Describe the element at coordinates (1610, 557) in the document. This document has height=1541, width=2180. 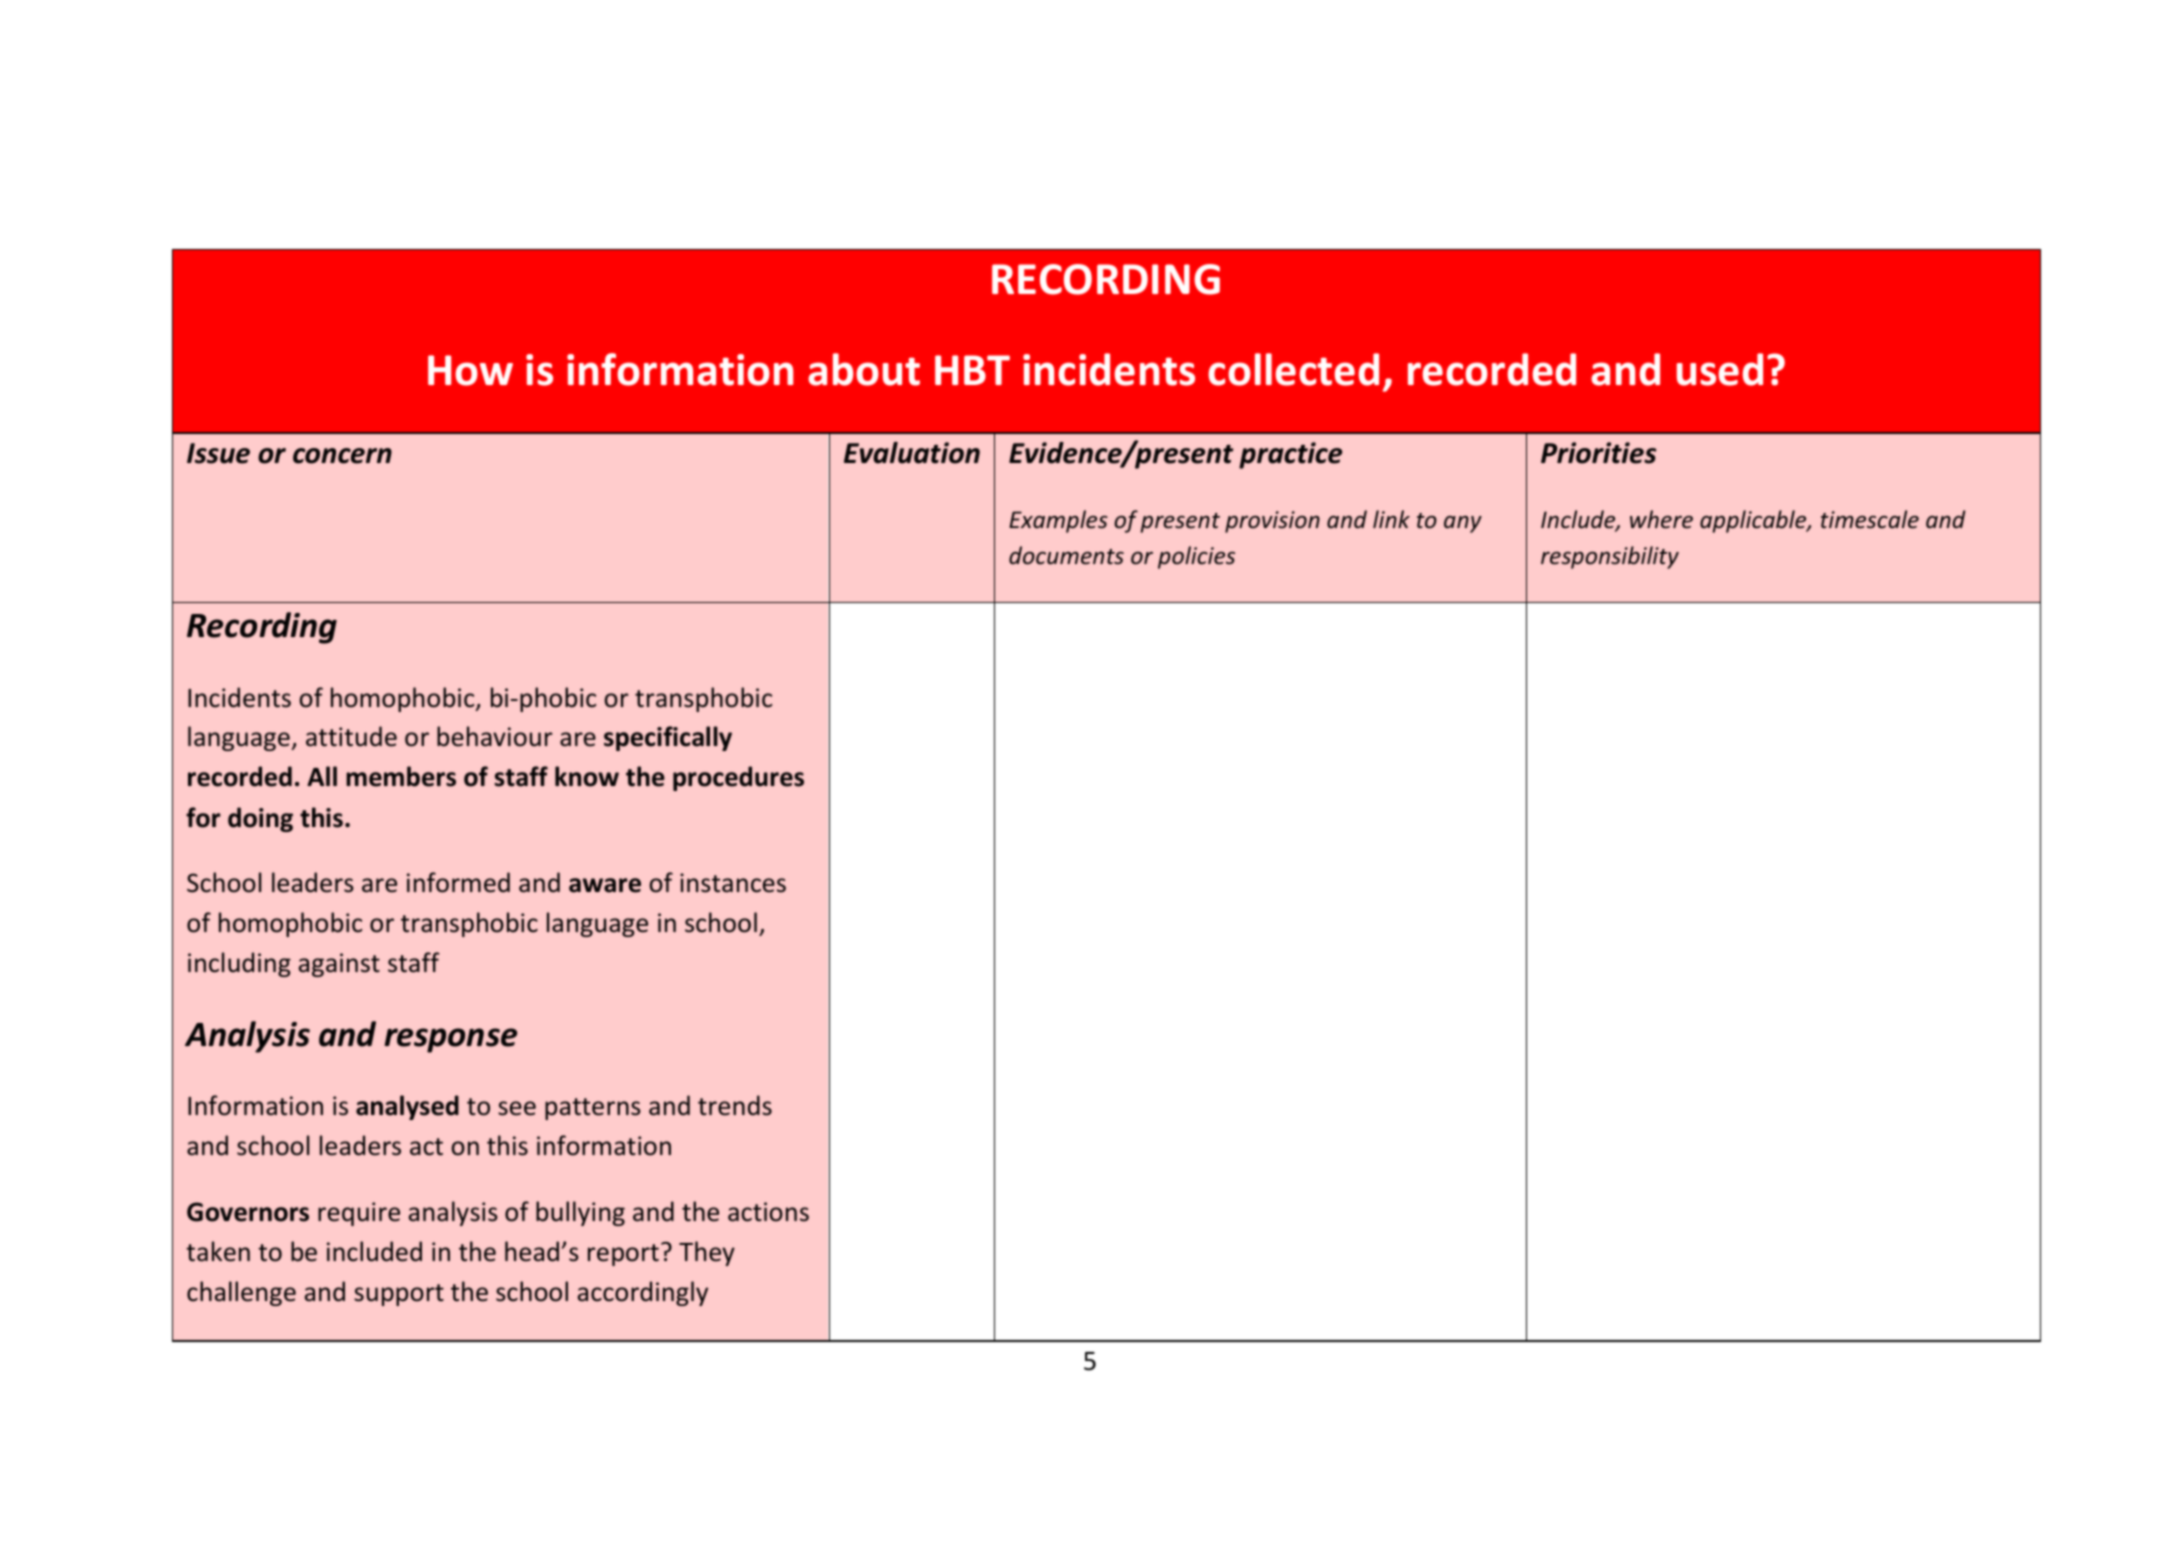
I see `responsibility` at that location.
